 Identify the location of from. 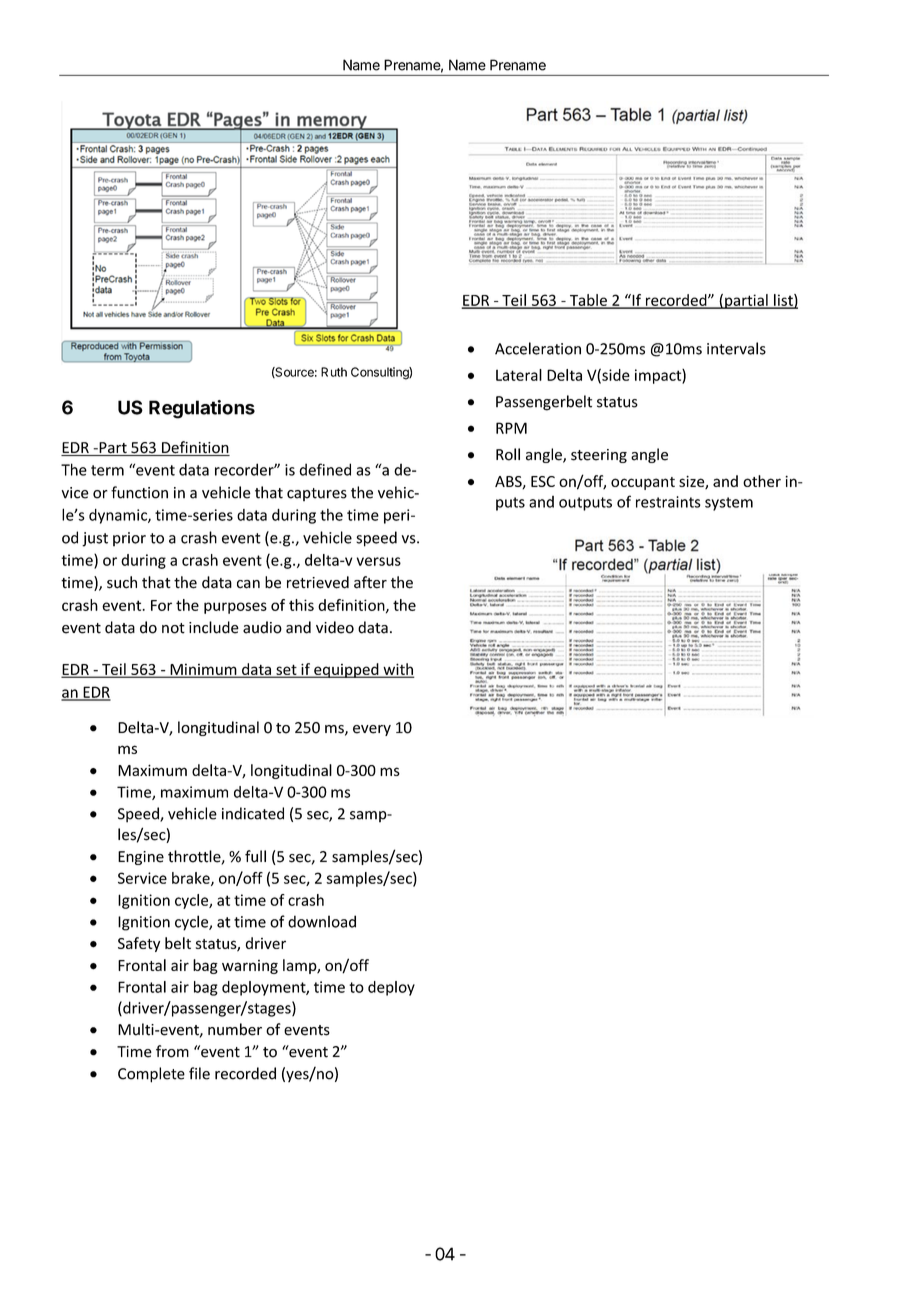
(172, 1051).
